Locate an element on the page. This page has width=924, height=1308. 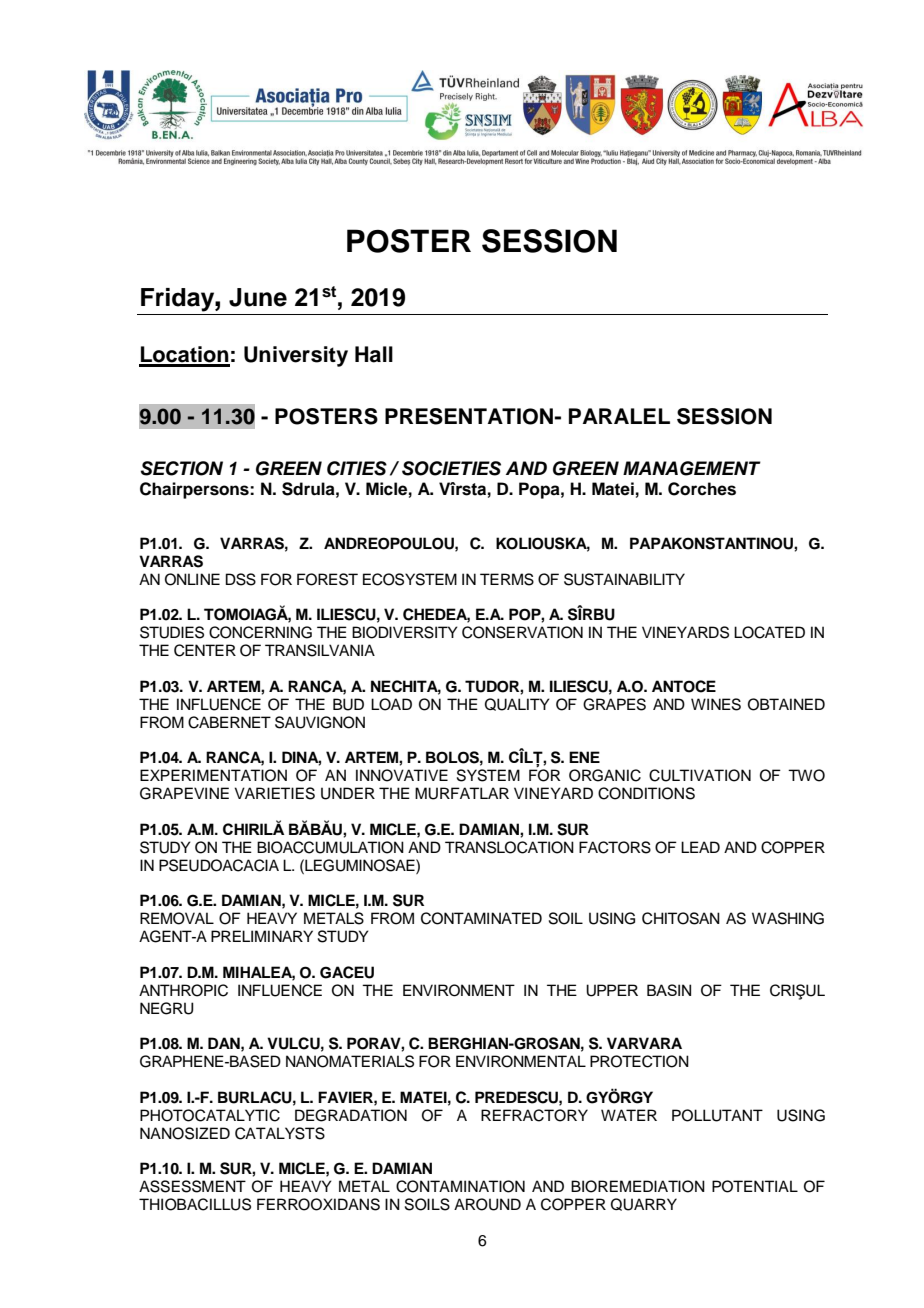
CONCERNING is located at coordinates (260, 632).
